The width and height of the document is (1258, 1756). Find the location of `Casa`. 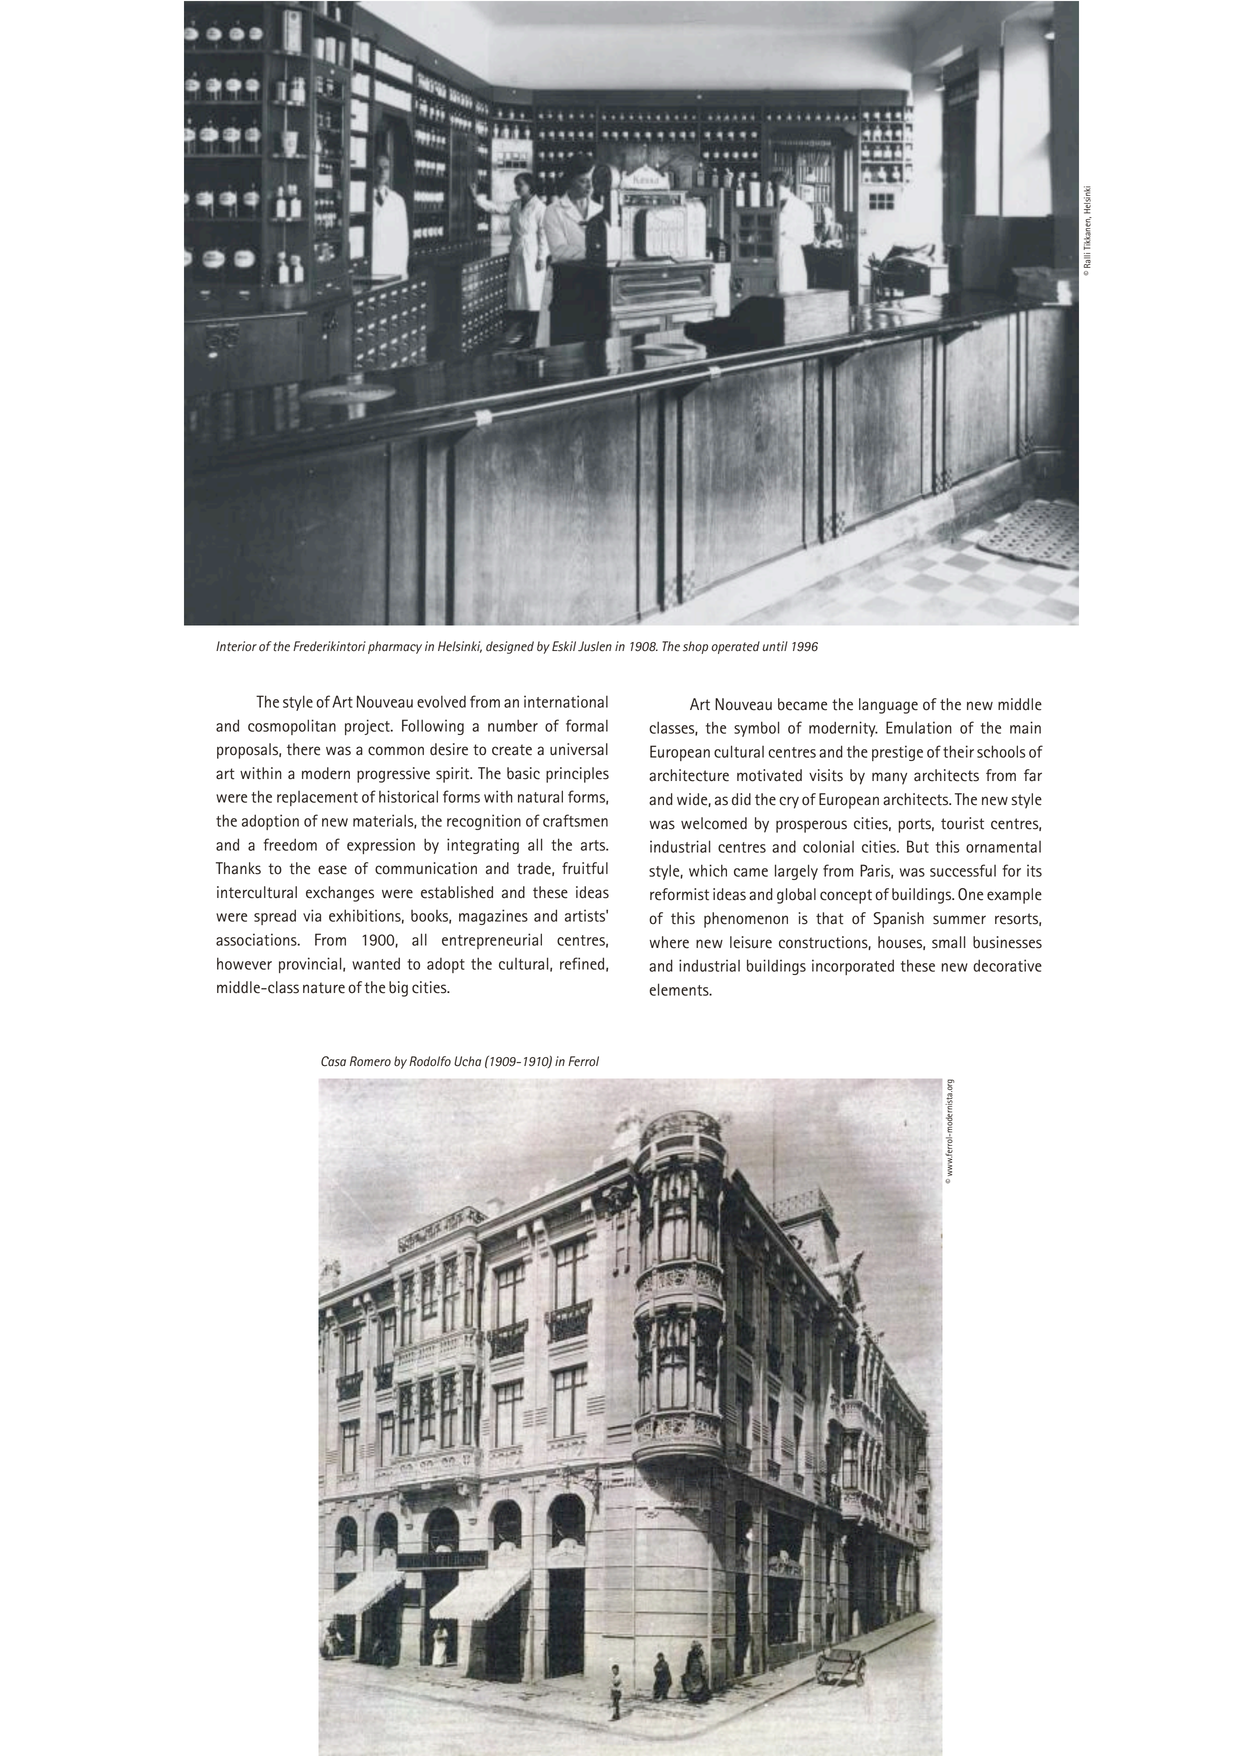

Casa is located at coordinates (333, 1061).
